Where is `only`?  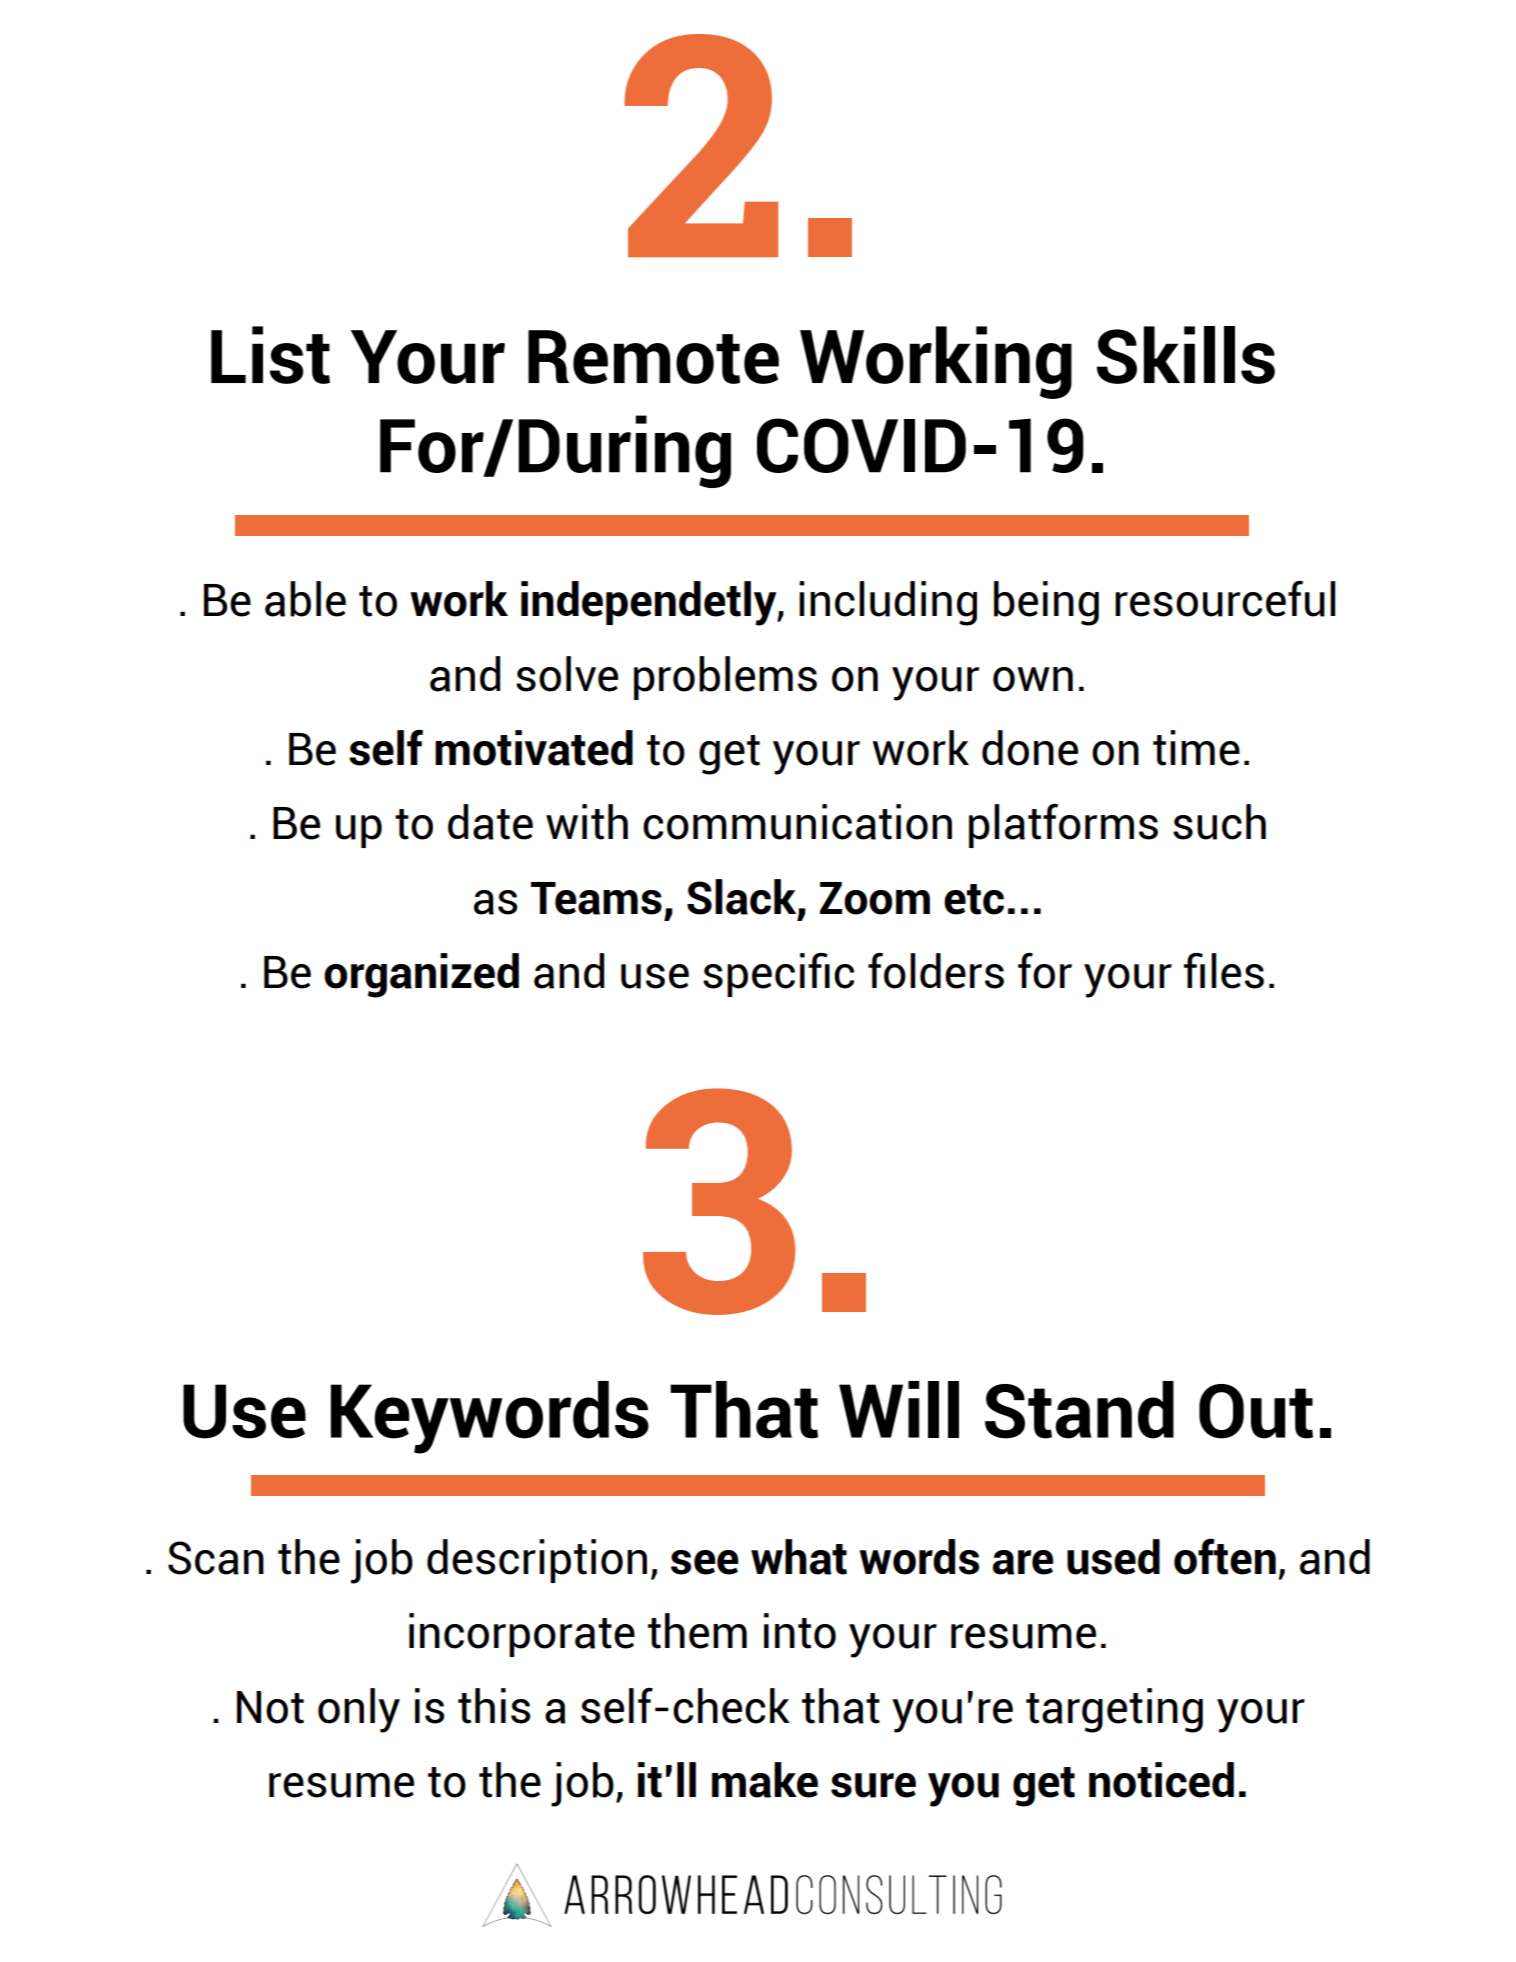 only is located at coordinates (359, 1710).
